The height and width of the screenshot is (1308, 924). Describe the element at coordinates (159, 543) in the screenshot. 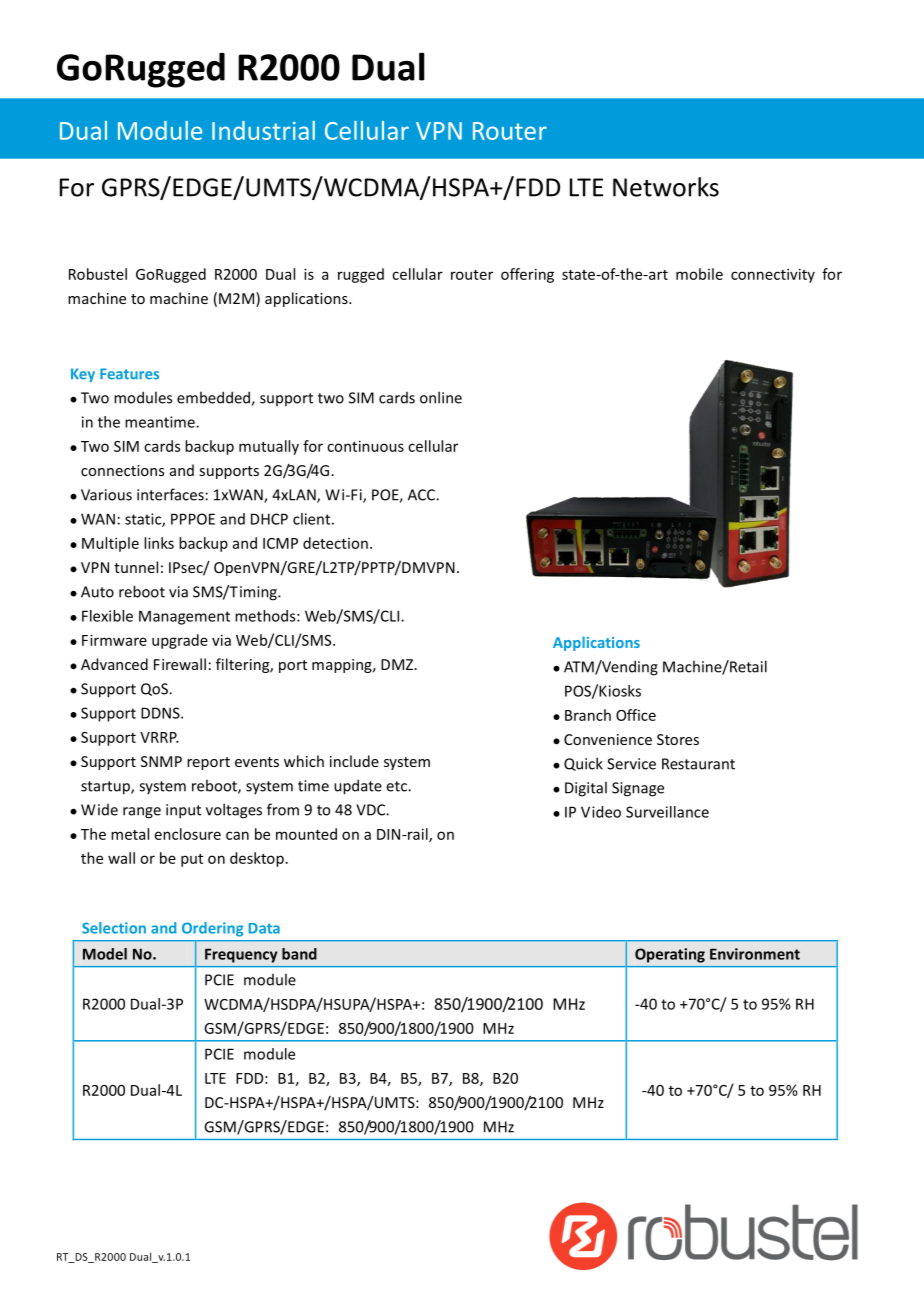

I see `links` at that location.
